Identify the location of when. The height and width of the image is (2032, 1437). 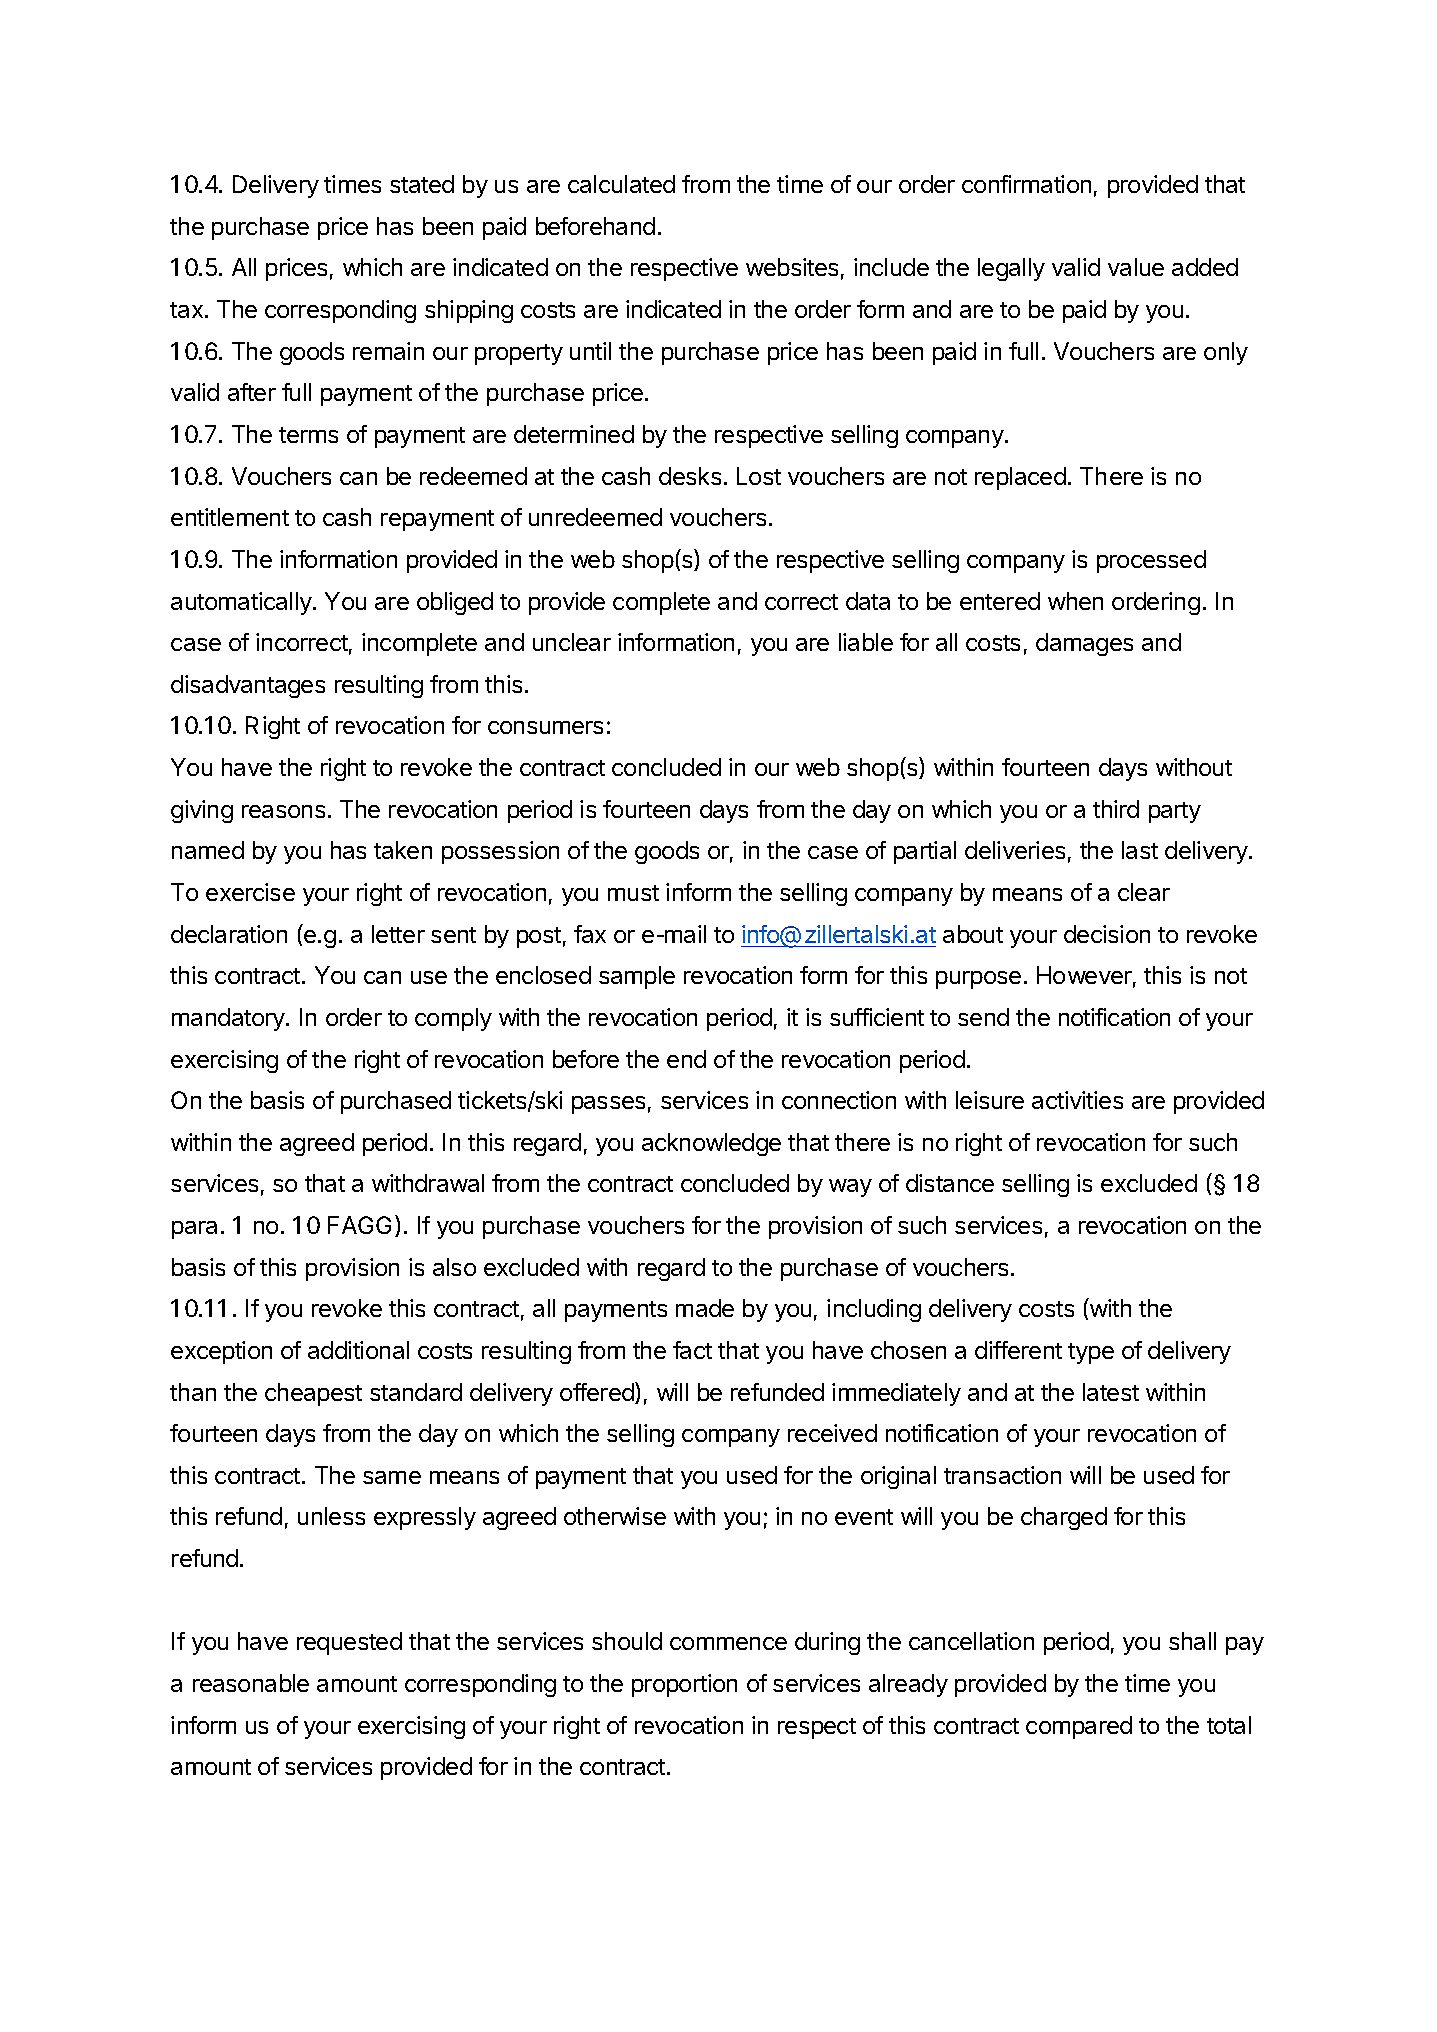
(1075, 601).
